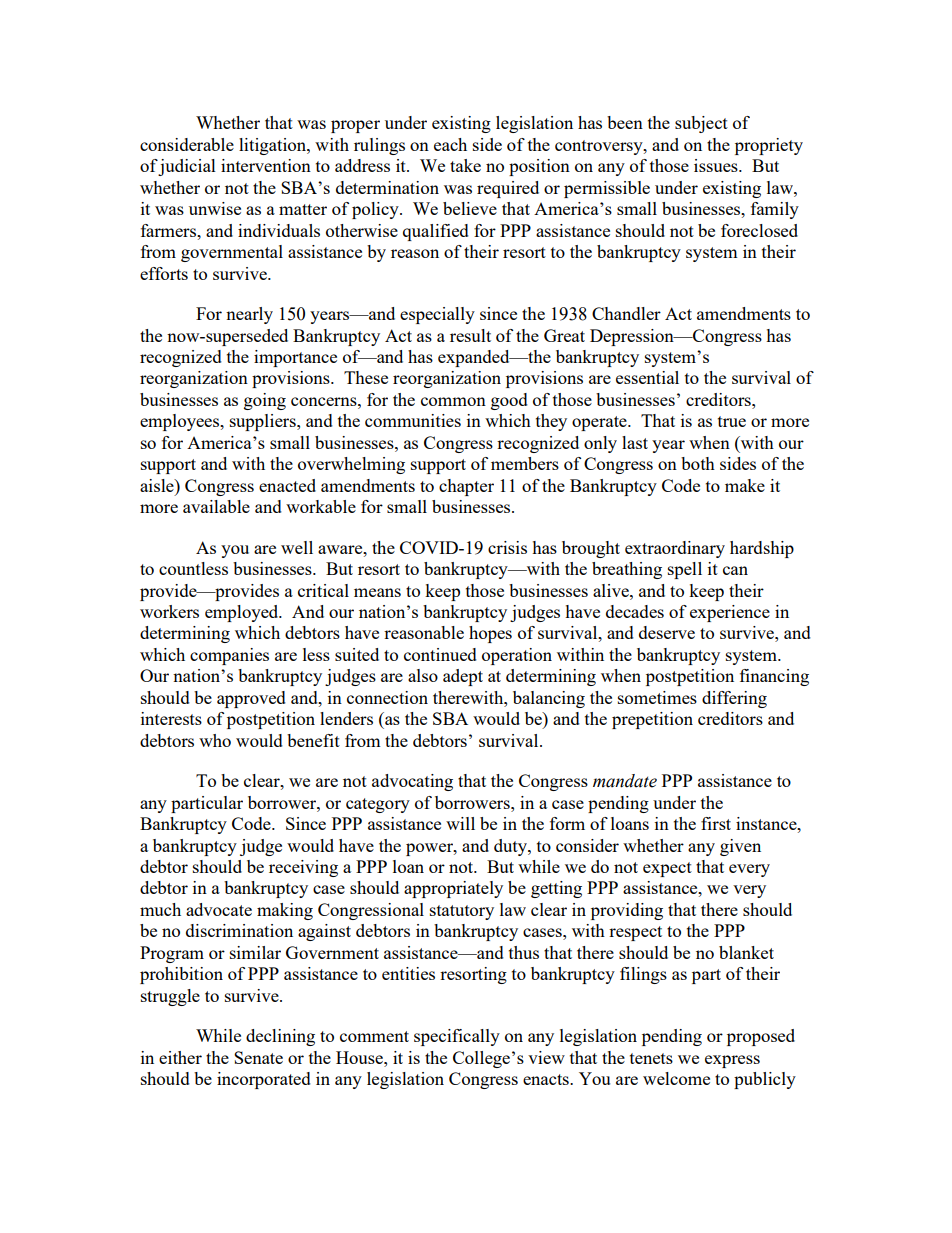 This screenshot has width=952, height=1233. I want to click on employed, so click(243, 613).
